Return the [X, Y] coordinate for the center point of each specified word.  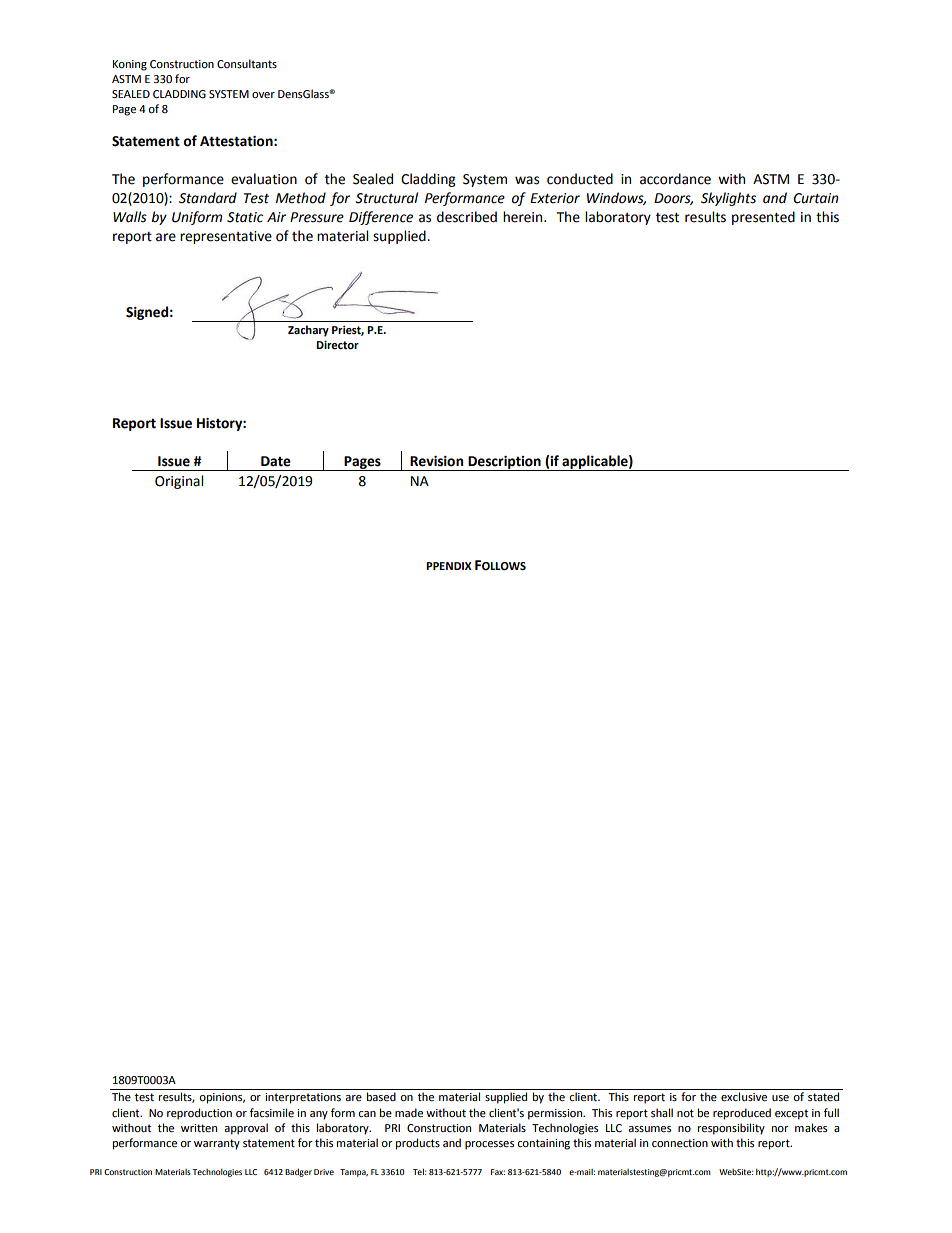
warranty [217, 1144]
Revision [436, 461]
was [527, 180]
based [381, 1097]
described [467, 217]
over [263, 95]
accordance [675, 179]
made [409, 1113]
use [780, 1098]
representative [226, 237]
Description [504, 463]
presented [763, 218]
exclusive [744, 1097]
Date [276, 461]
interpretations [303, 1098]
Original [179, 482]
